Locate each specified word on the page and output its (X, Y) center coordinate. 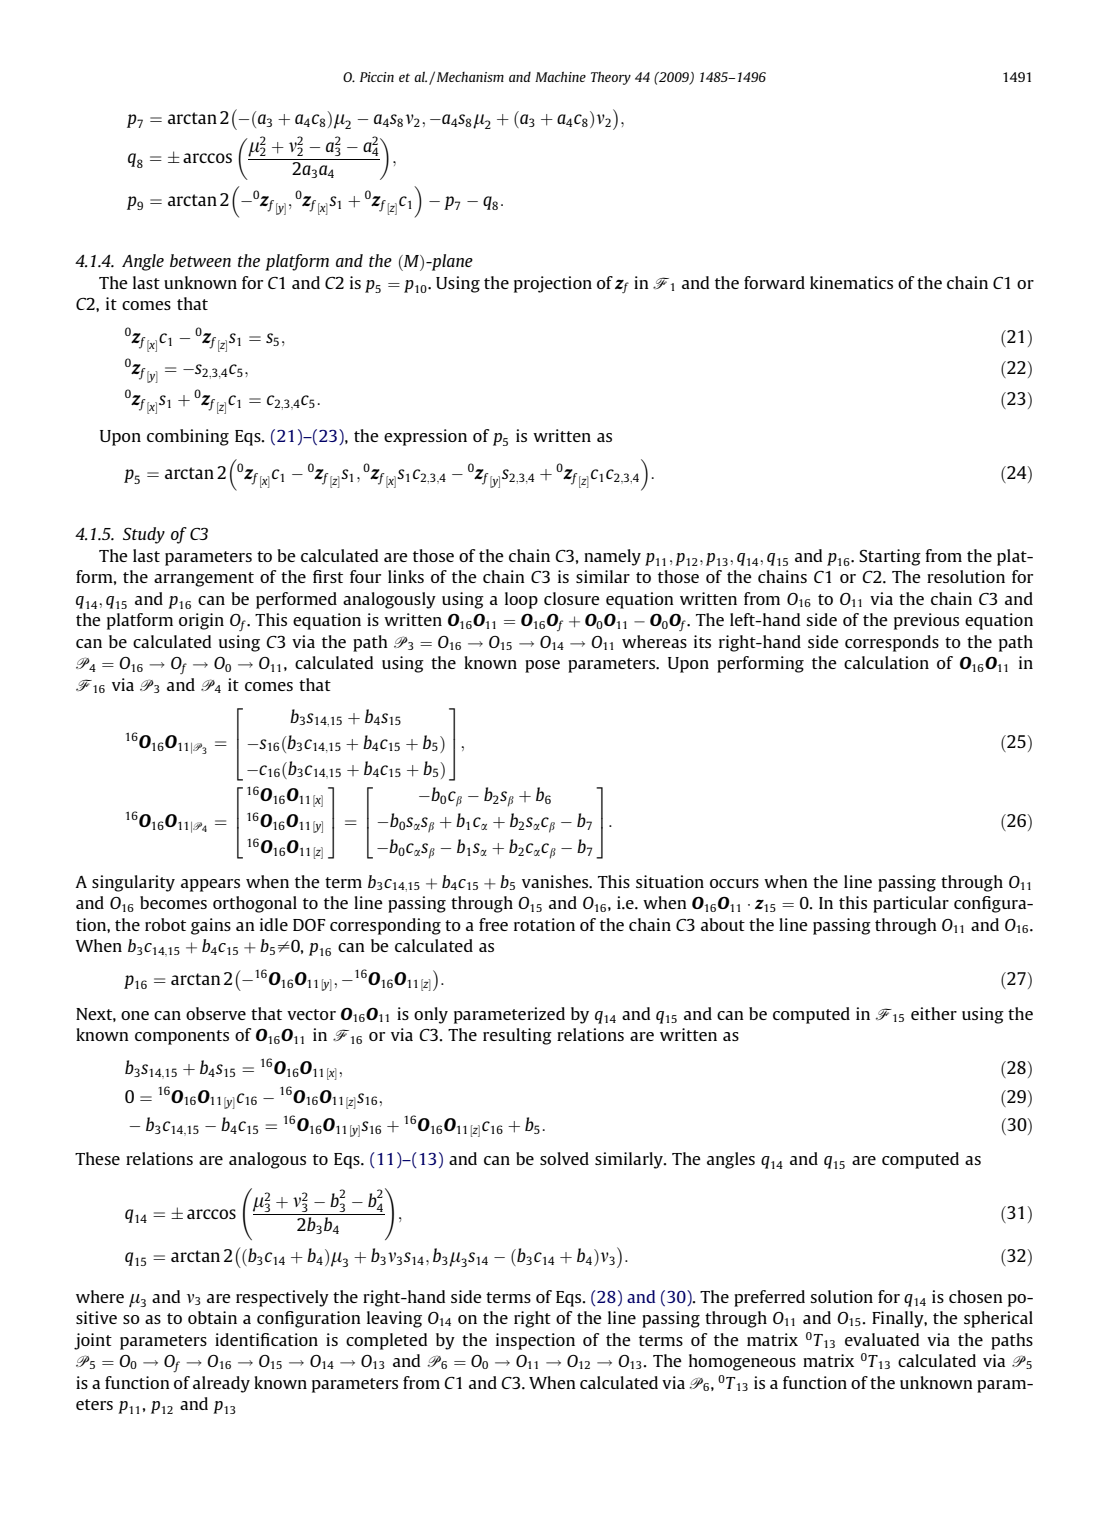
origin (201, 621)
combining (188, 437)
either (934, 1013)
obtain (212, 1317)
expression (425, 437)
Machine (560, 76)
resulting (517, 1036)
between (200, 260)
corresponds (892, 643)
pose (542, 666)
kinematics (851, 282)
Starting (890, 557)
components (182, 1037)
